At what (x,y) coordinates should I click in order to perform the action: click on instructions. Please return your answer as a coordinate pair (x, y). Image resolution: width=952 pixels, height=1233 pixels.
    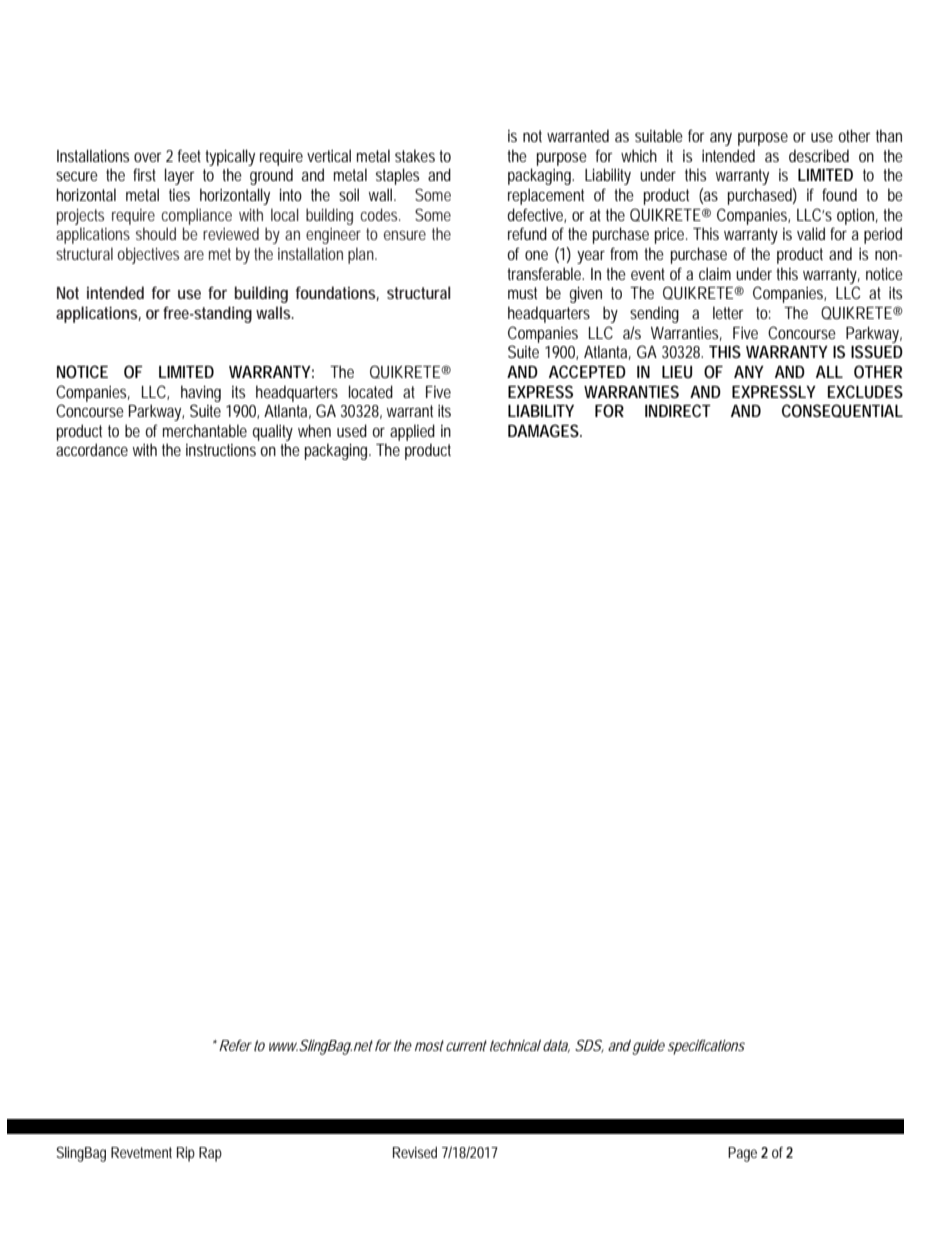
    Looking at the image, I should click on (221, 450).
